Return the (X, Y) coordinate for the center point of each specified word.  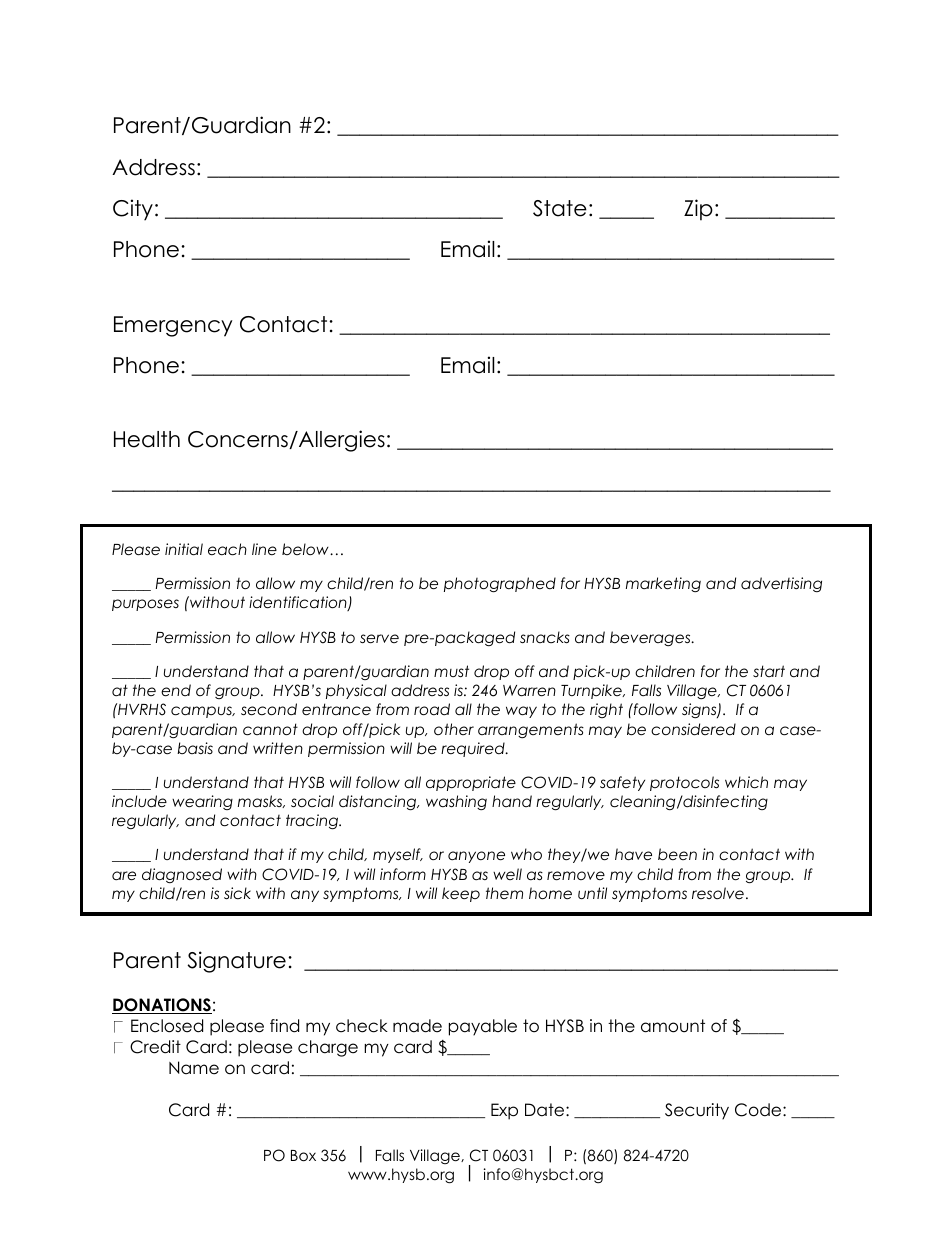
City (133, 210)
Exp (504, 1111)
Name (194, 1068)
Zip (698, 210)
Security (697, 1111)
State (560, 208)
